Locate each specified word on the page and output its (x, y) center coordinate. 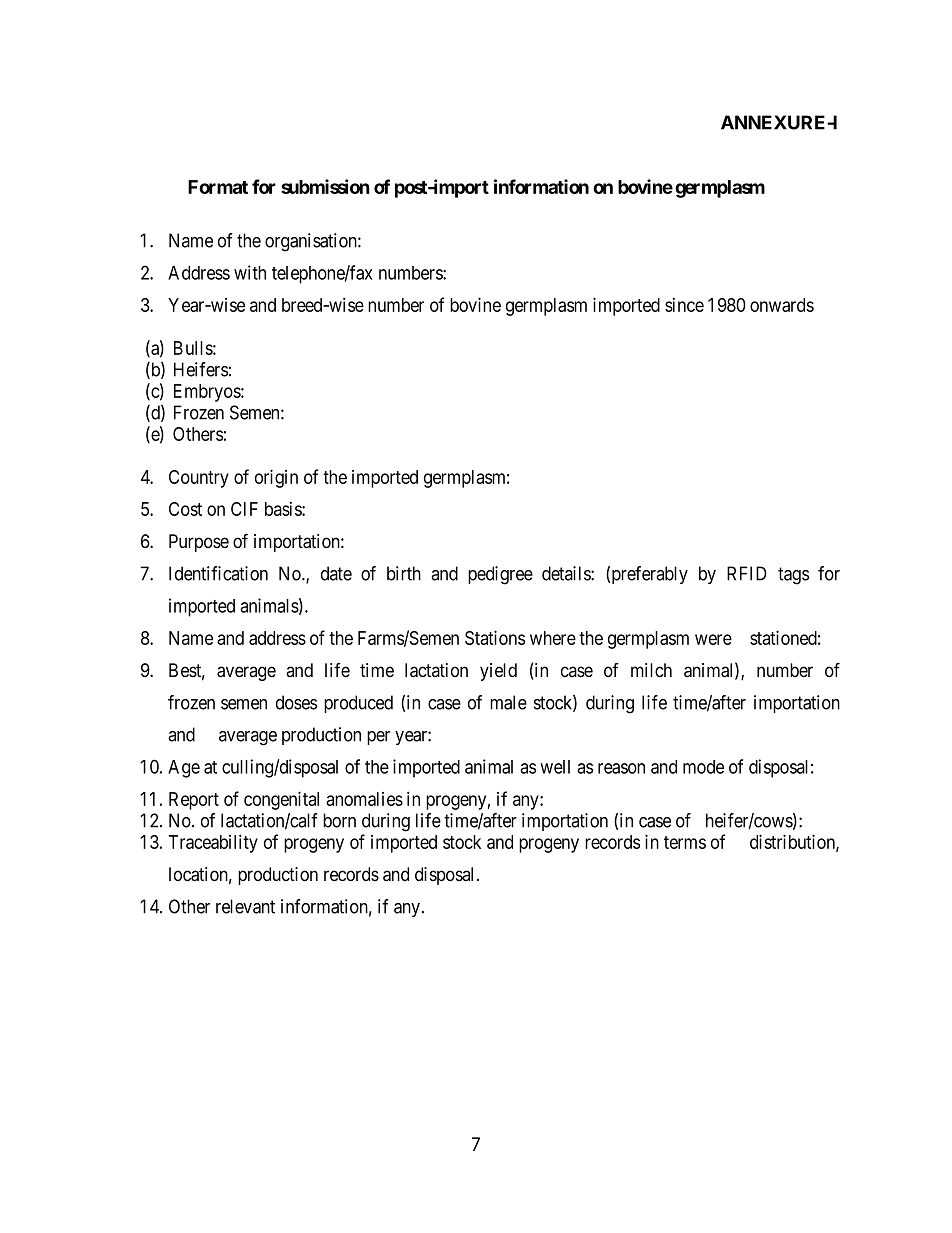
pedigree (500, 575)
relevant (245, 906)
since (684, 305)
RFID (747, 573)
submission (325, 186)
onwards (782, 305)
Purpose (199, 543)
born (339, 820)
